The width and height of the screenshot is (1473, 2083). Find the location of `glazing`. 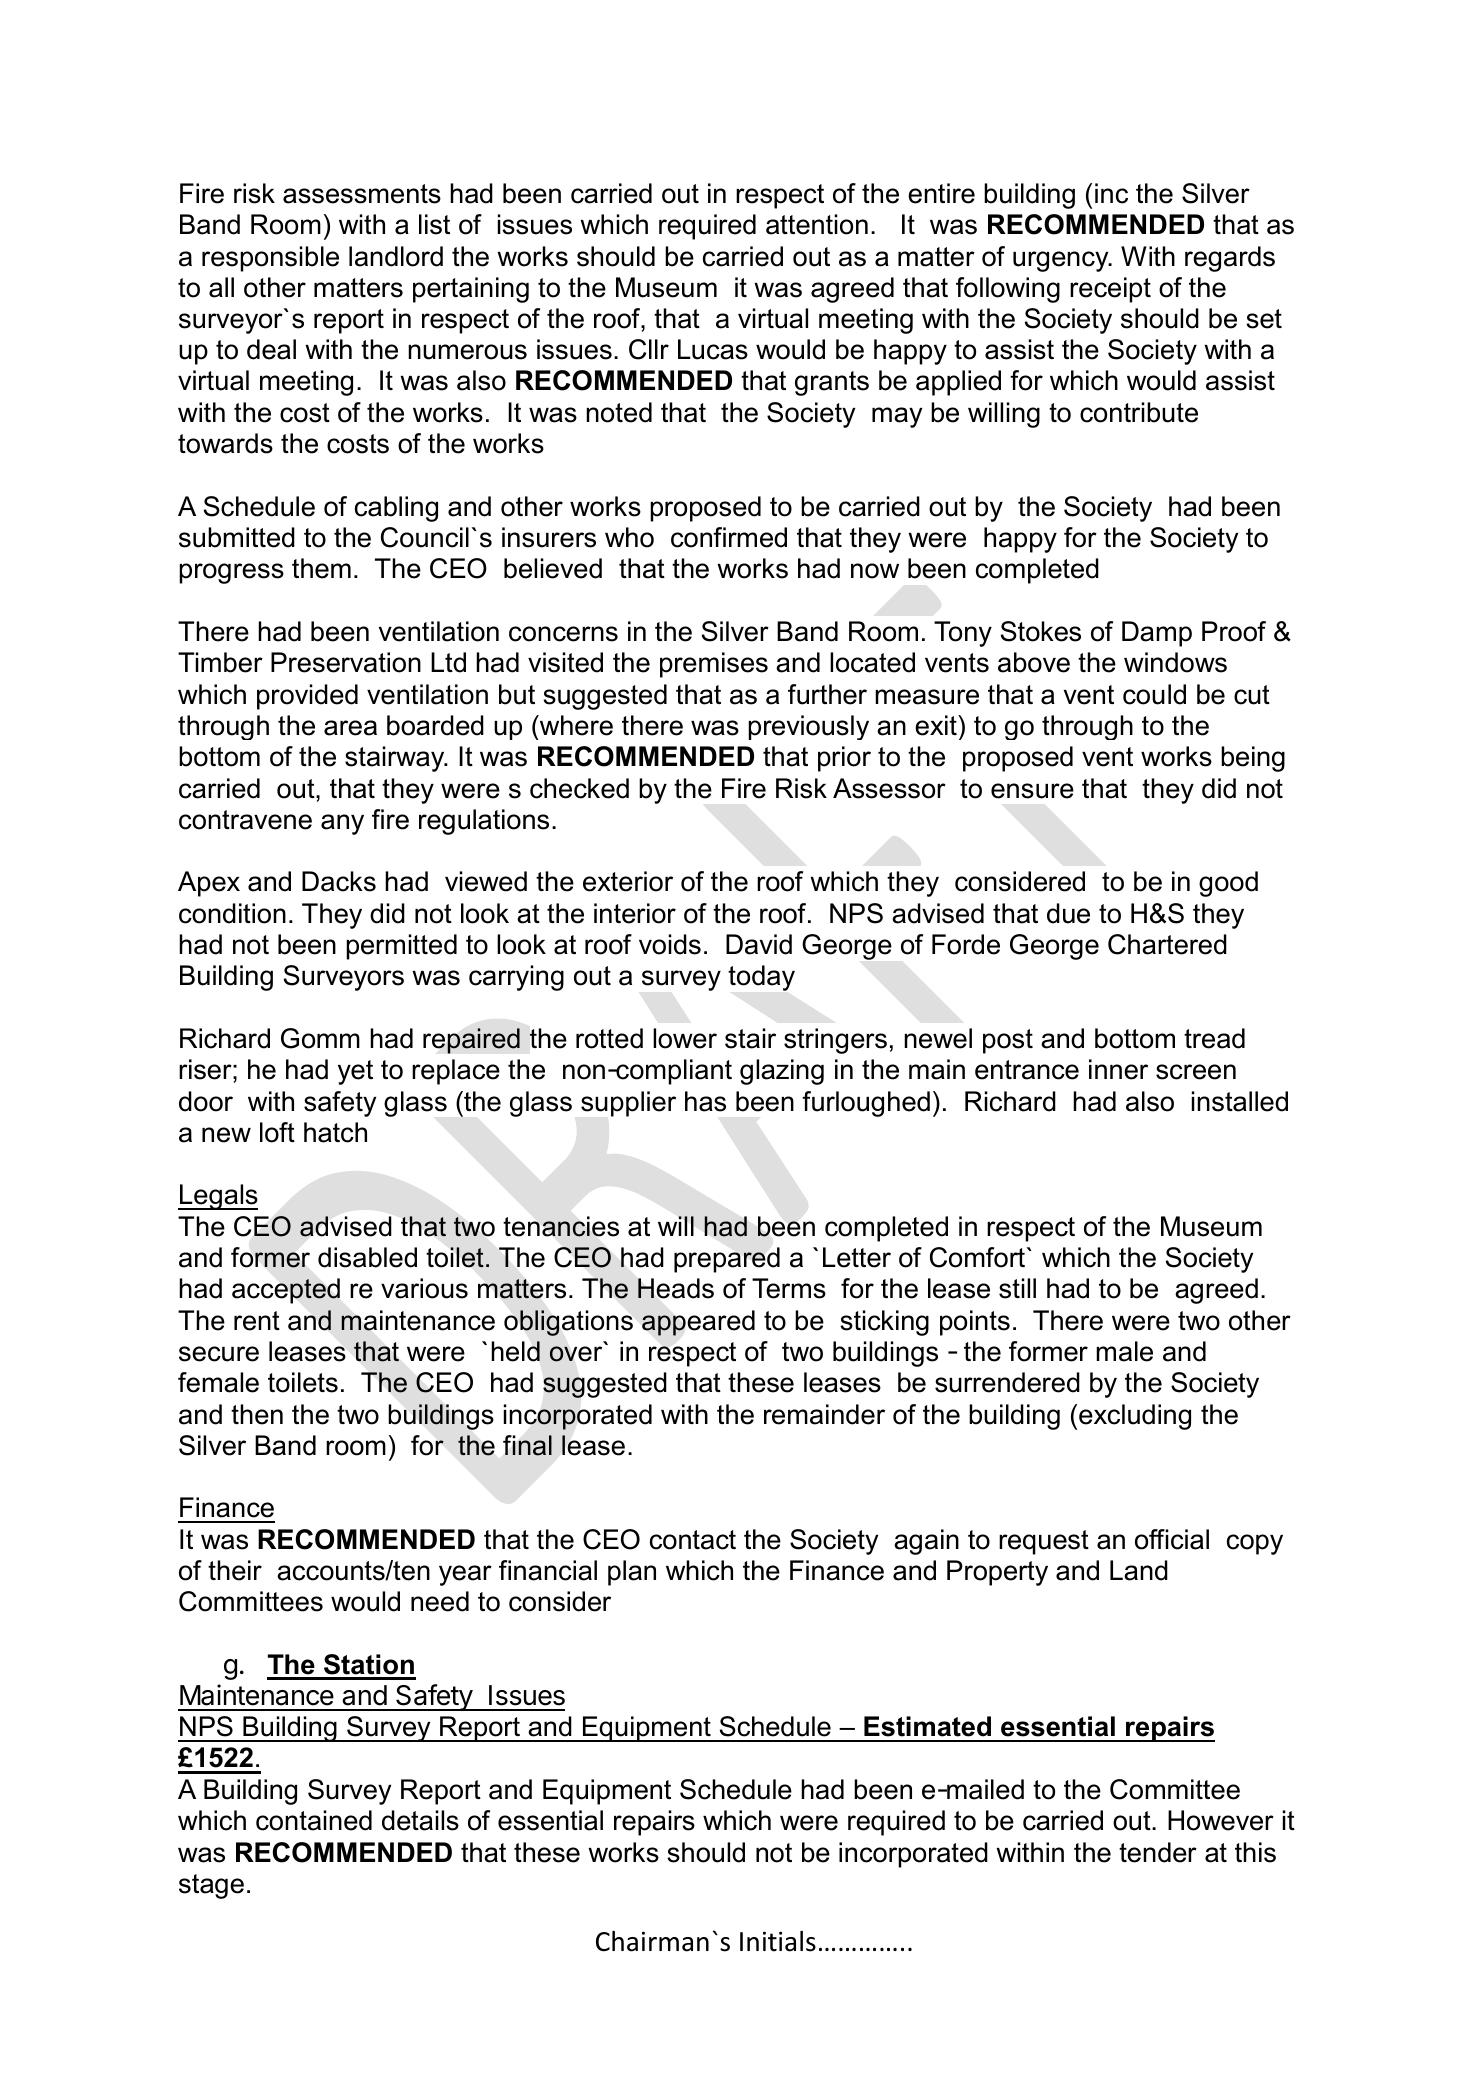

glazing is located at coordinates (782, 1072).
